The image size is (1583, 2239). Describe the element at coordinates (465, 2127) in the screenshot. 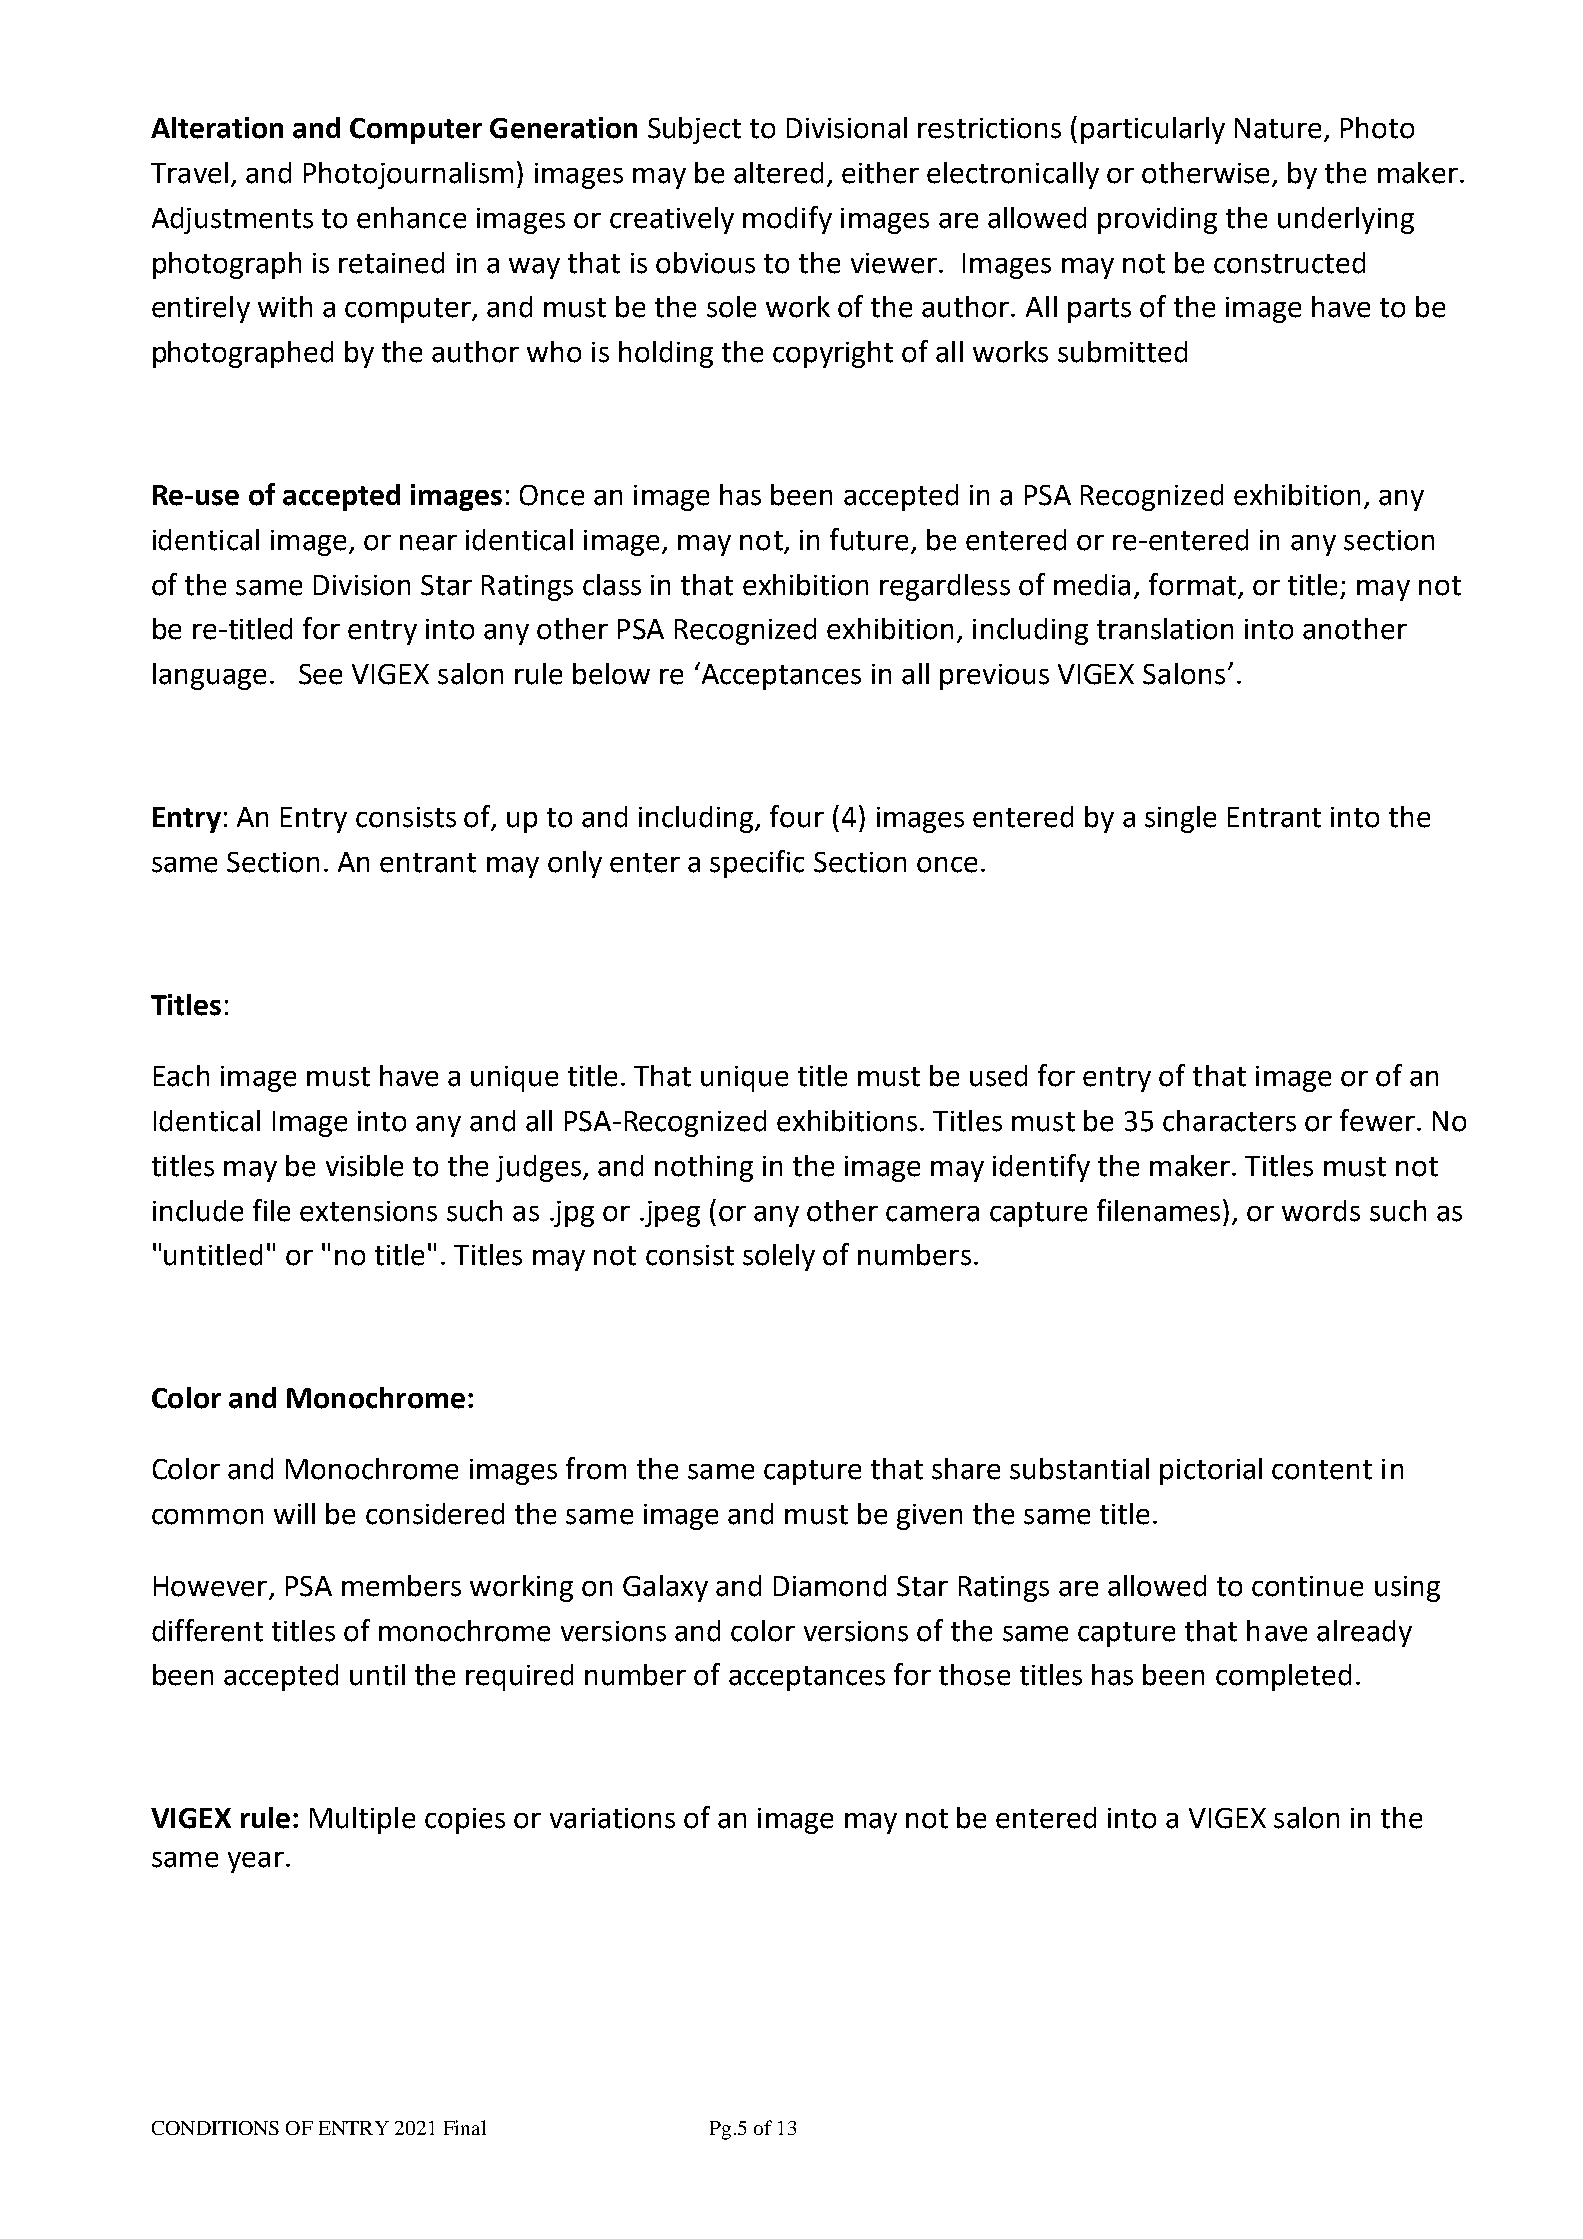

I see `Final` at that location.
